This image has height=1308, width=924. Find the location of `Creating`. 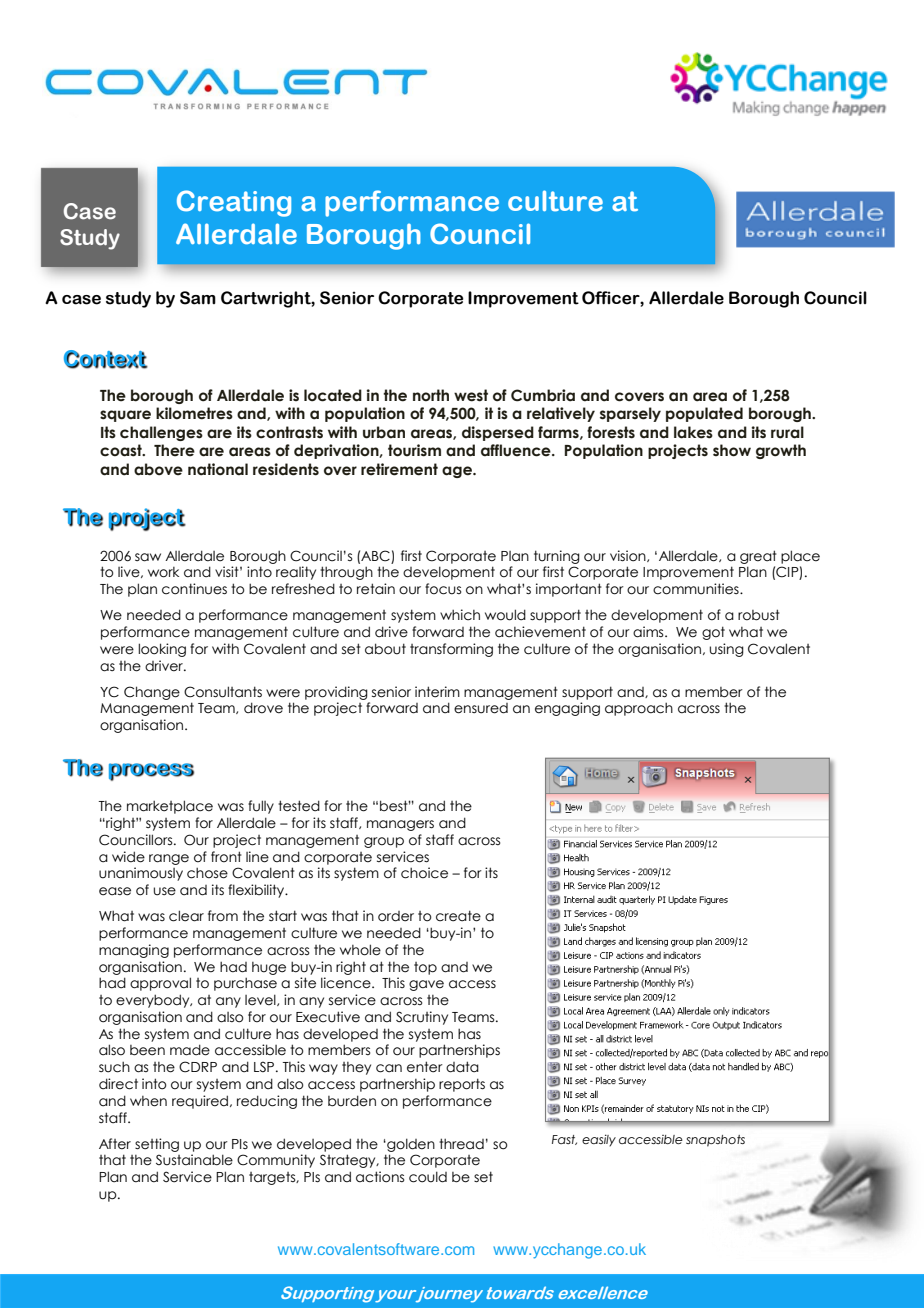

Creating is located at coordinates (234, 203).
